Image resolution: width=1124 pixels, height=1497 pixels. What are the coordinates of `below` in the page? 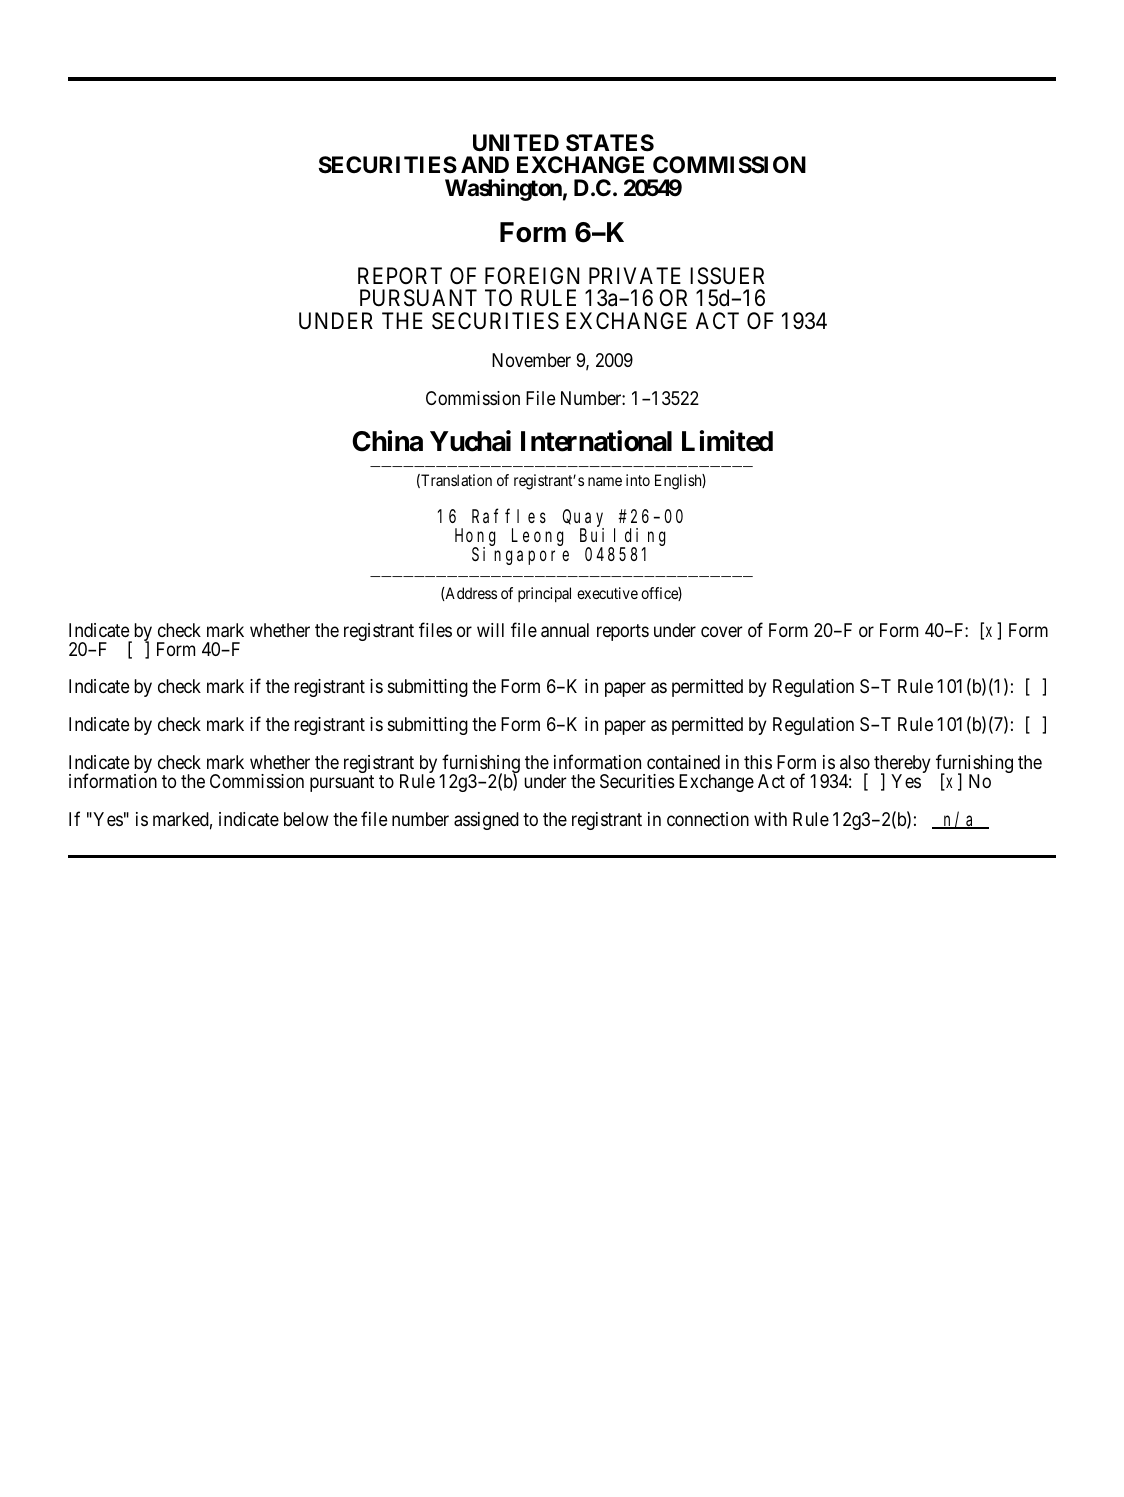 It's located at (306, 819).
